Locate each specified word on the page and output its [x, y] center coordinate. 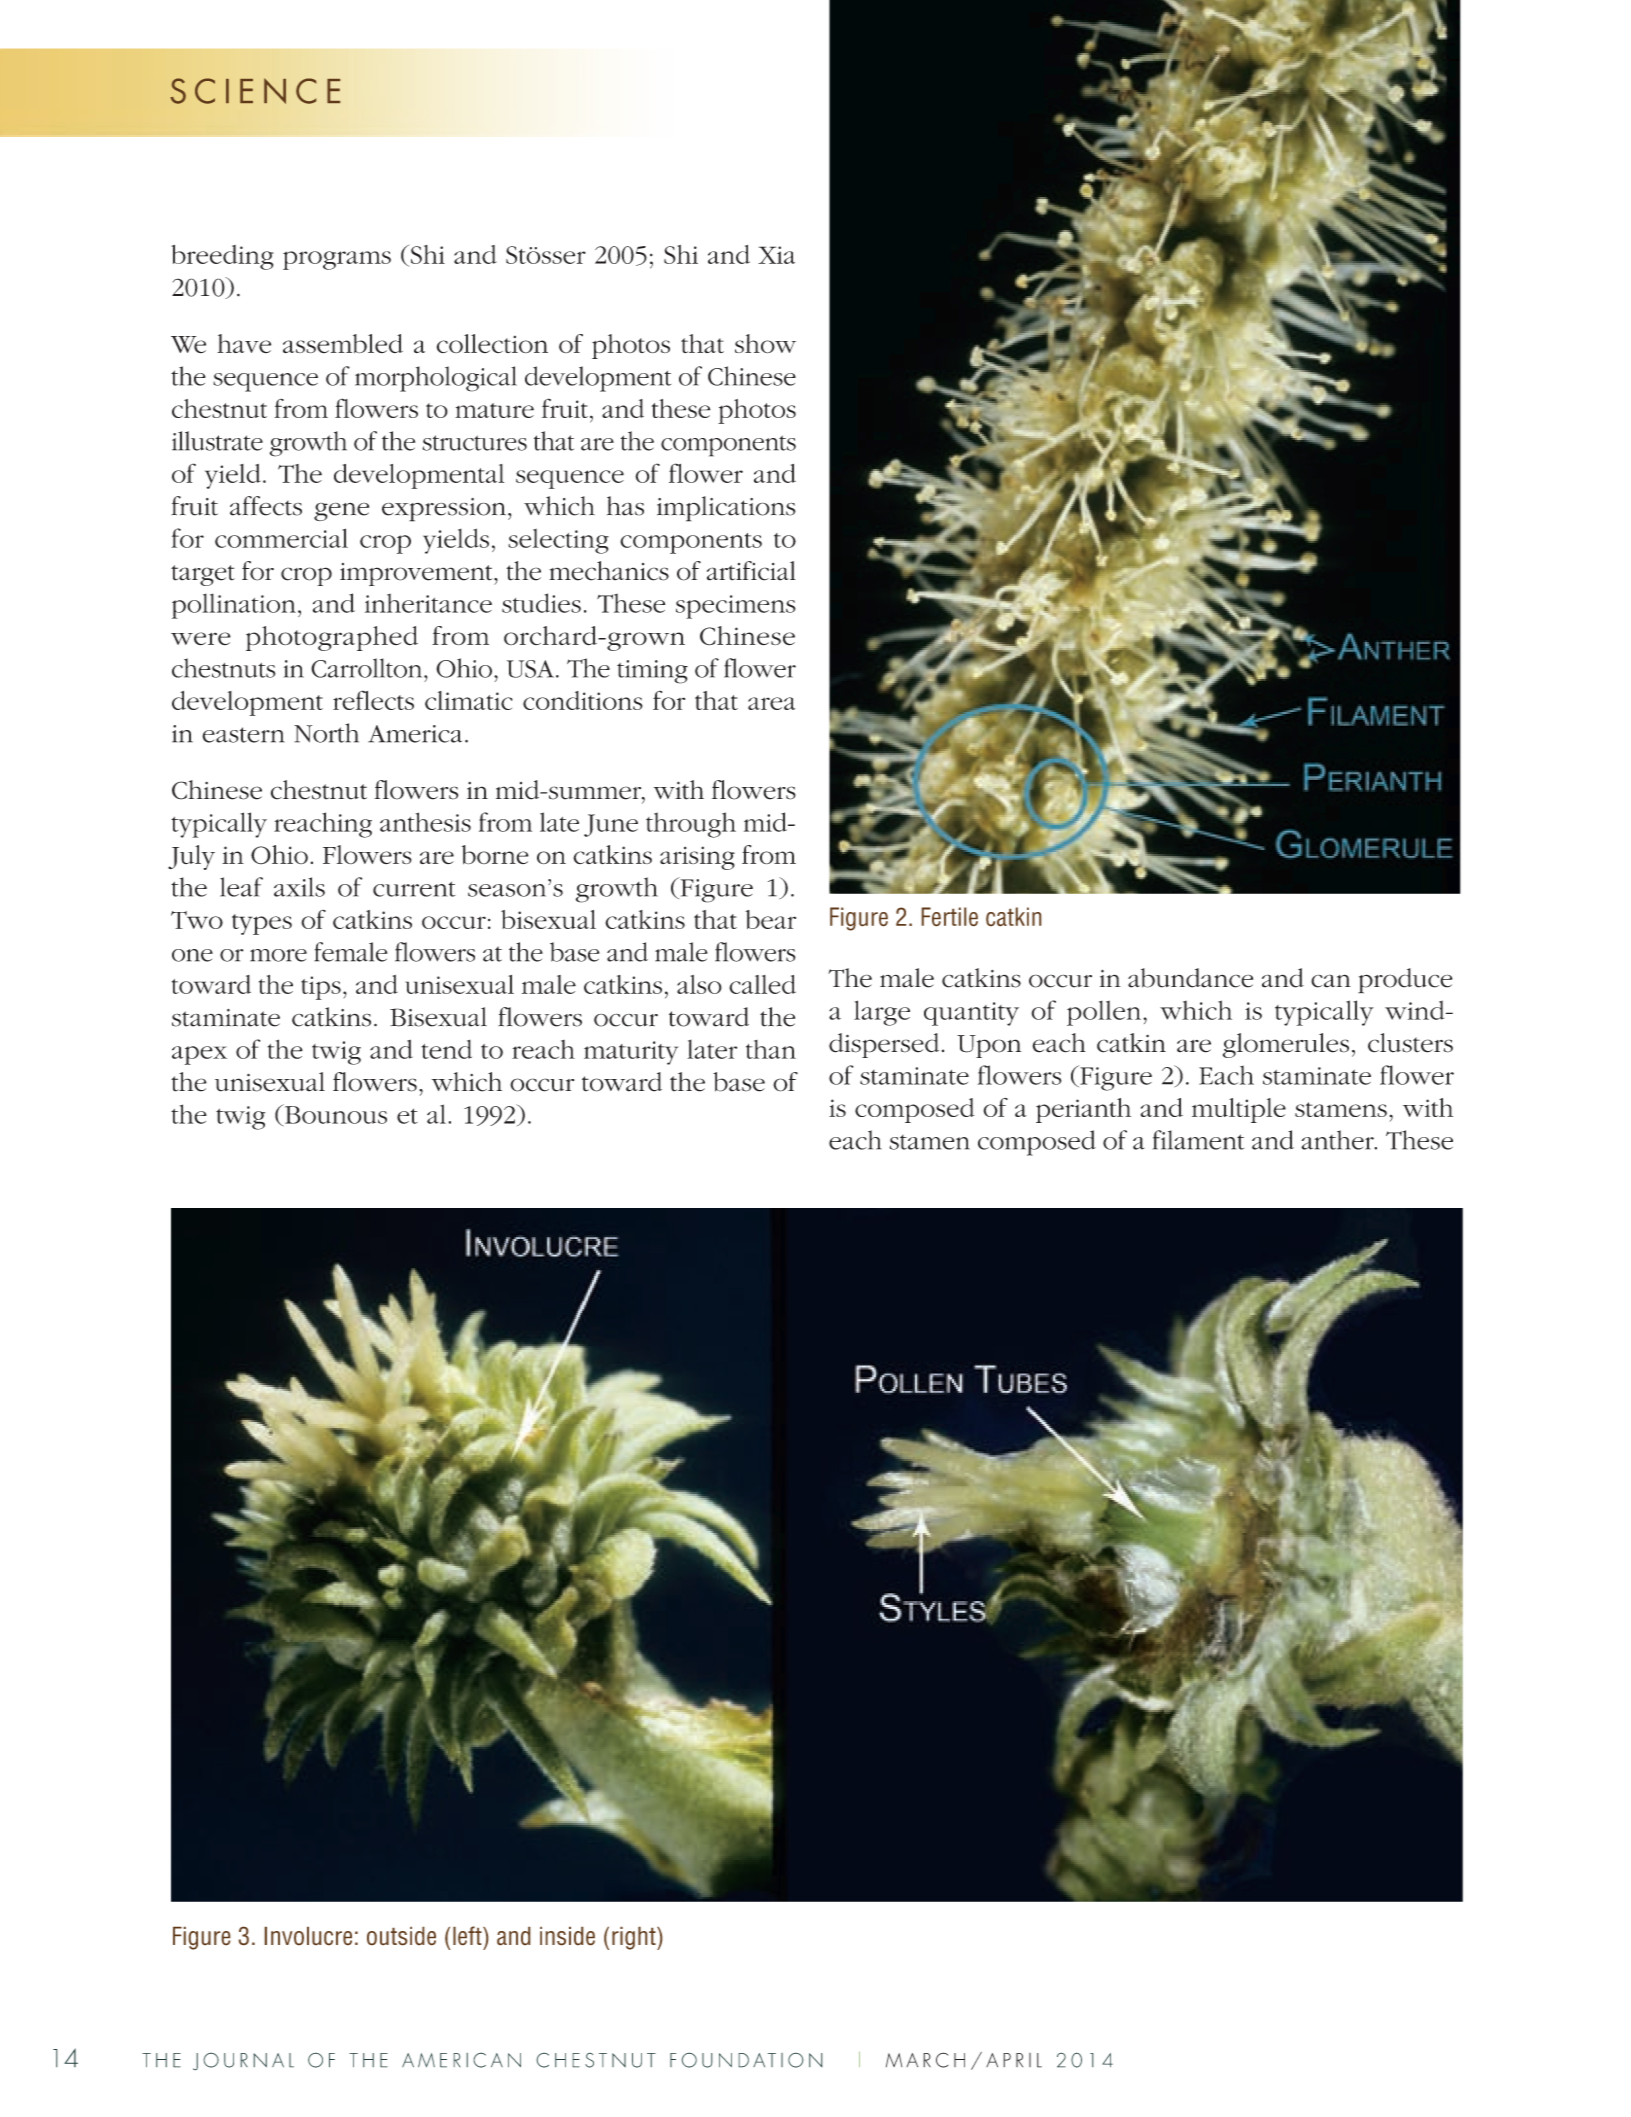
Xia [776, 255]
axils [299, 887]
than [771, 1049]
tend [447, 1049]
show [765, 344]
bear [770, 919]
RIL [1029, 2060]
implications [726, 509]
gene [341, 511]
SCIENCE [255, 91]
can [1331, 981]
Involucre [308, 1936]
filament [1198, 1140]
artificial [751, 571]
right [635, 1938]
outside [401, 1936]
